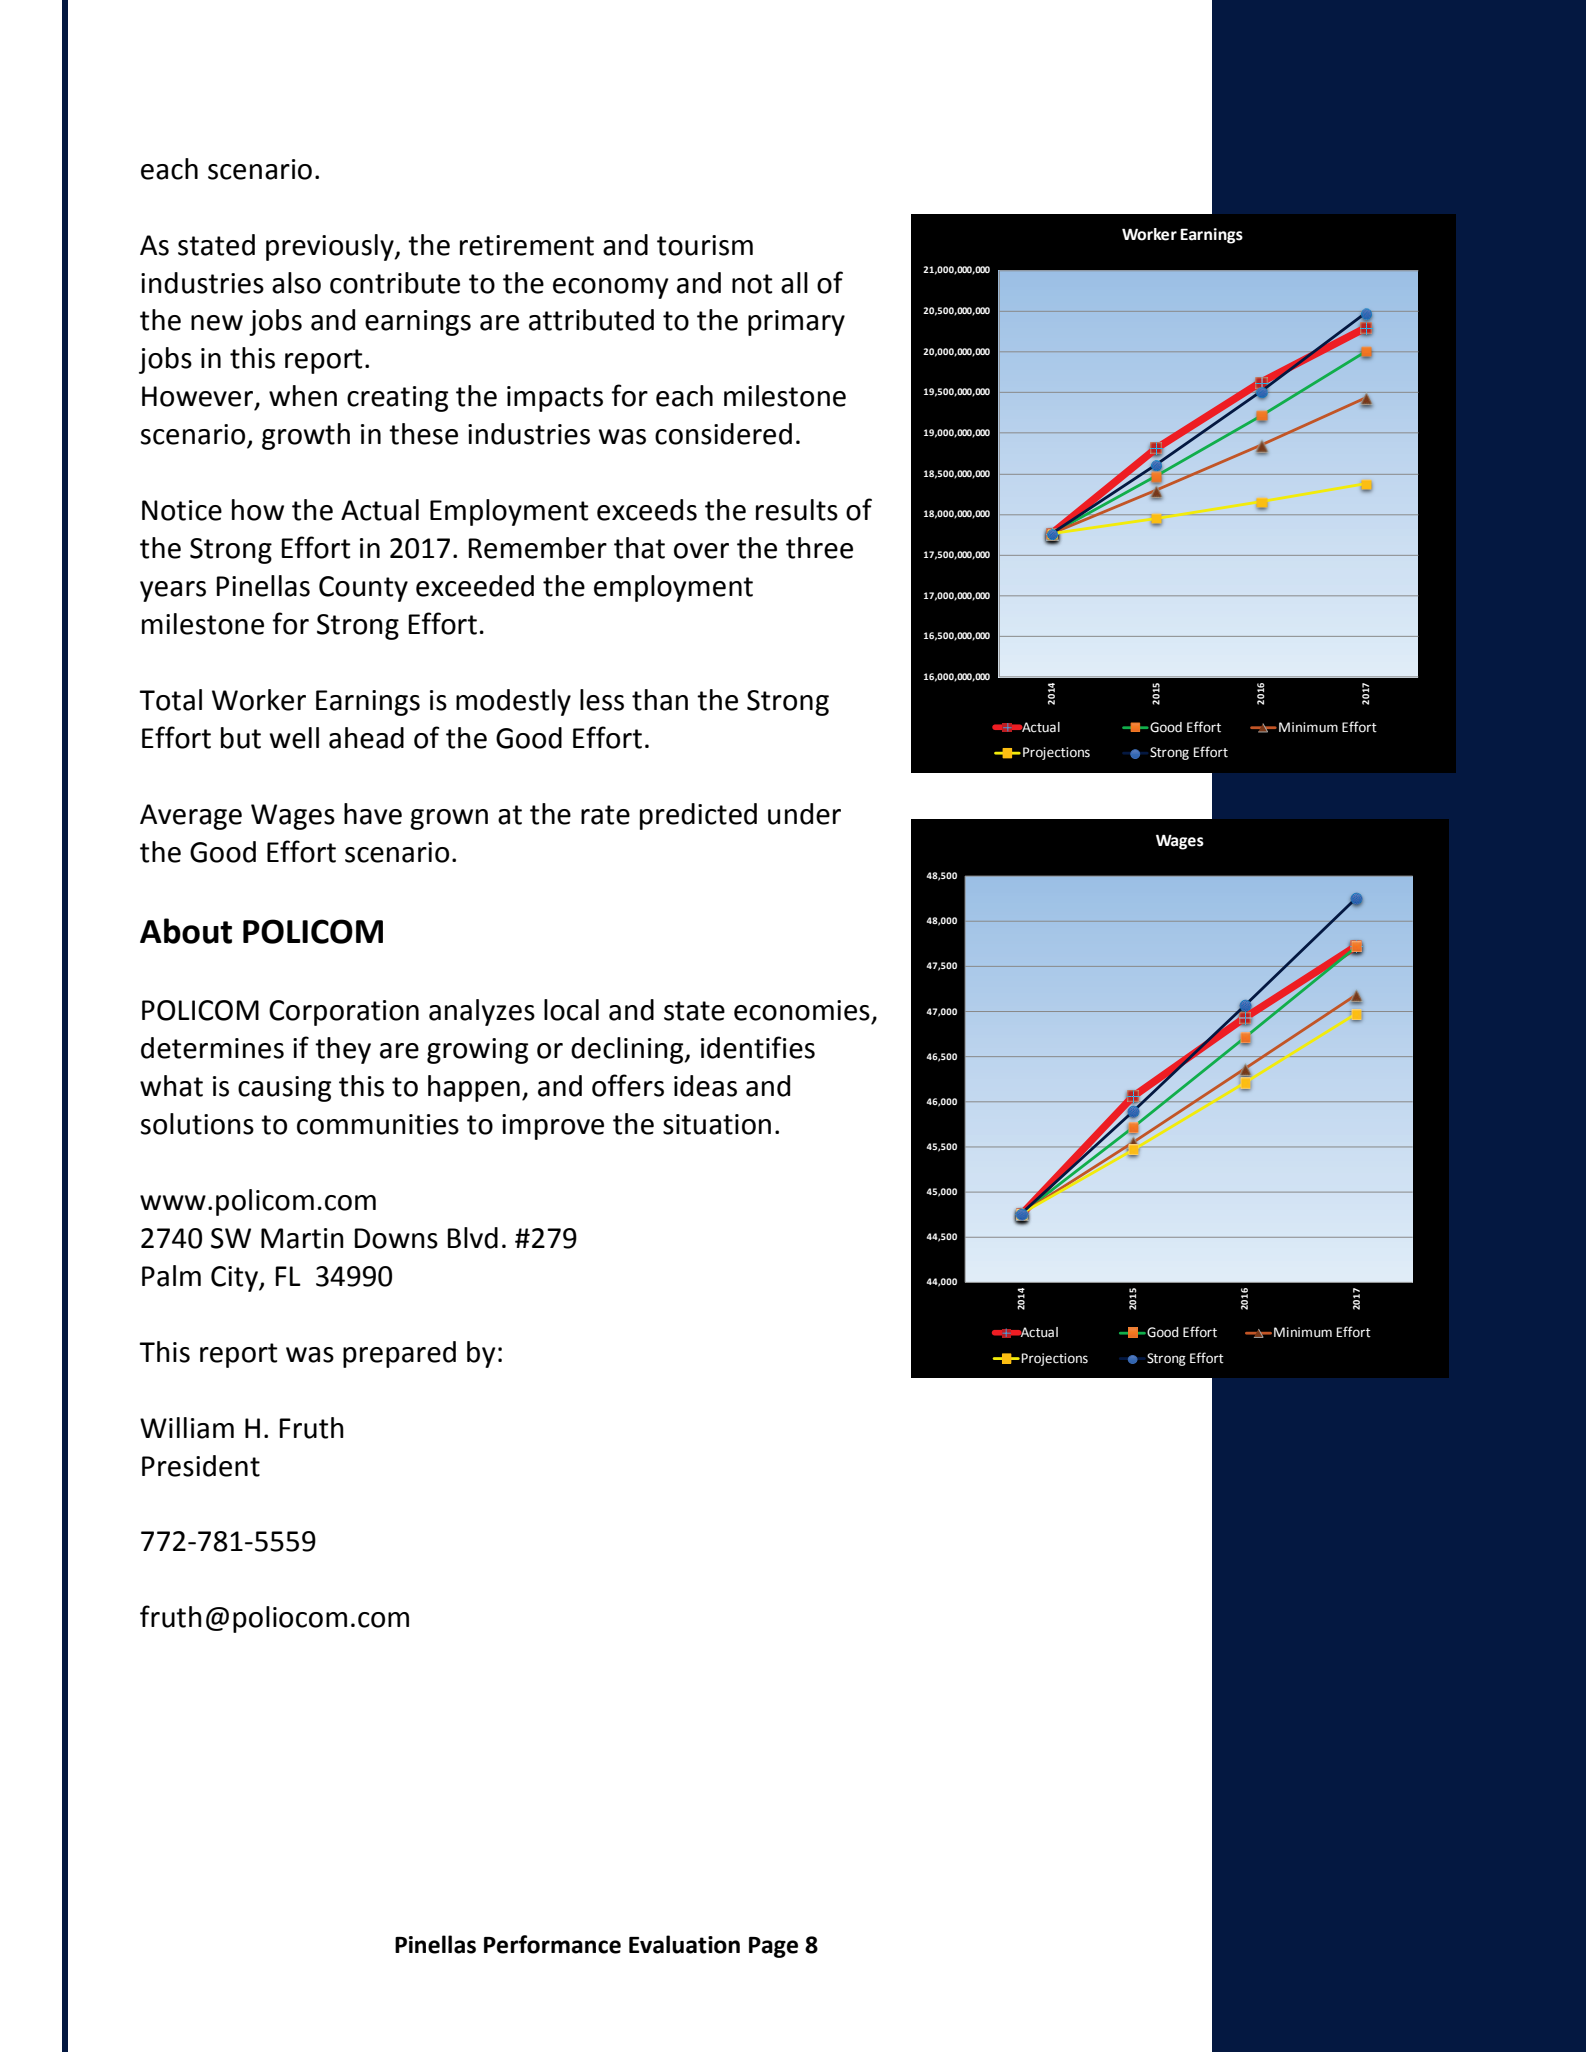 This image has width=1586, height=2052. Describe the element at coordinates (474, 1088) in the image. I see `happen` at that location.
